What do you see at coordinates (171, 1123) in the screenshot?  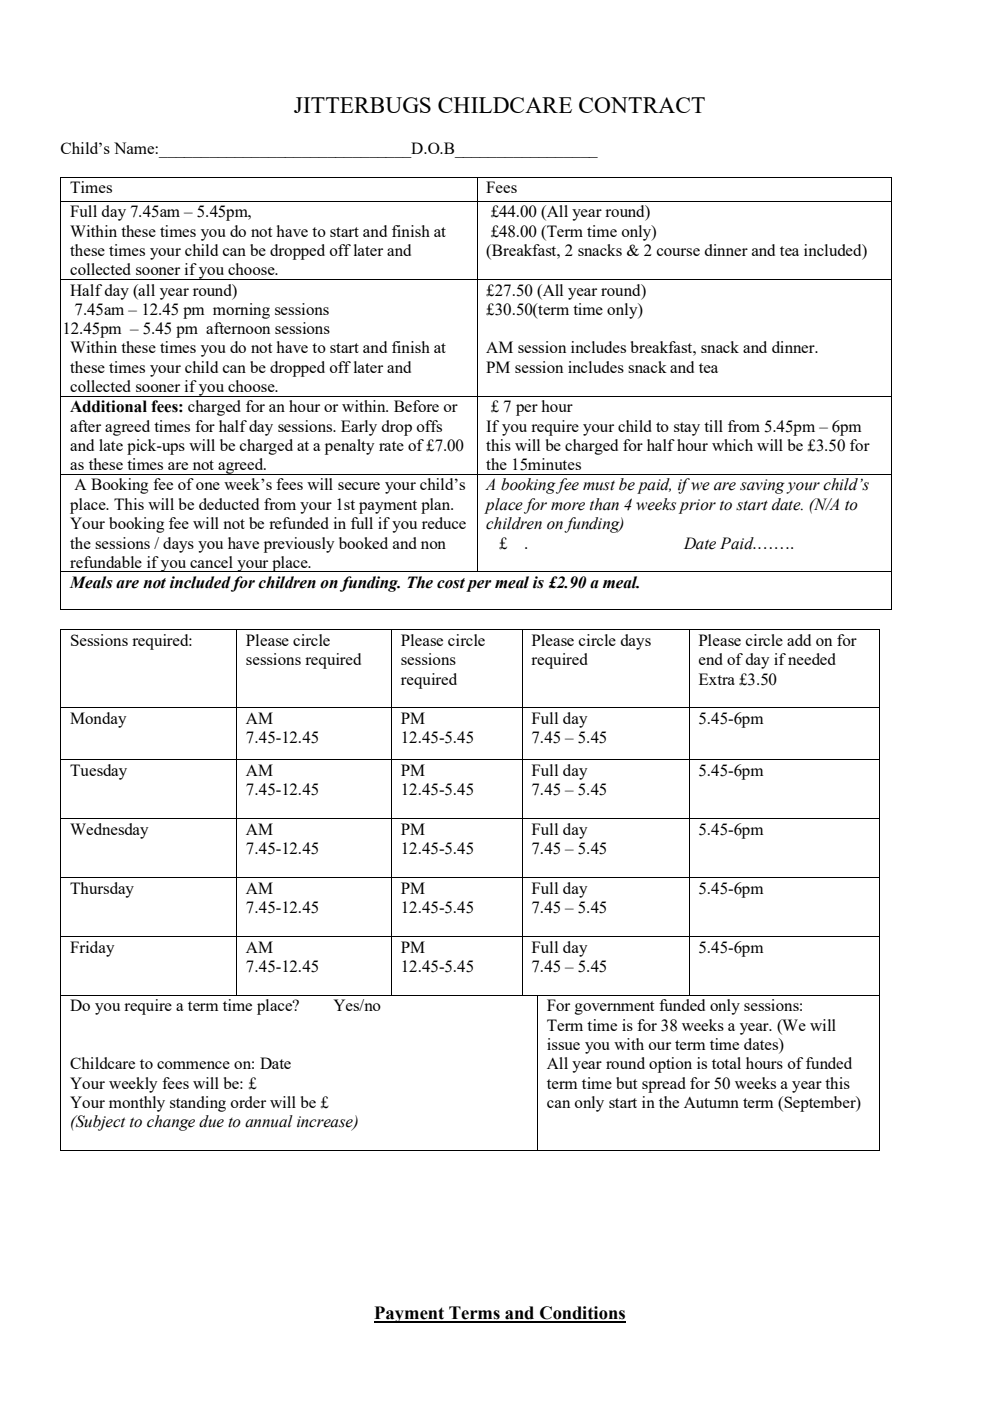 I see `change` at bounding box center [171, 1123].
